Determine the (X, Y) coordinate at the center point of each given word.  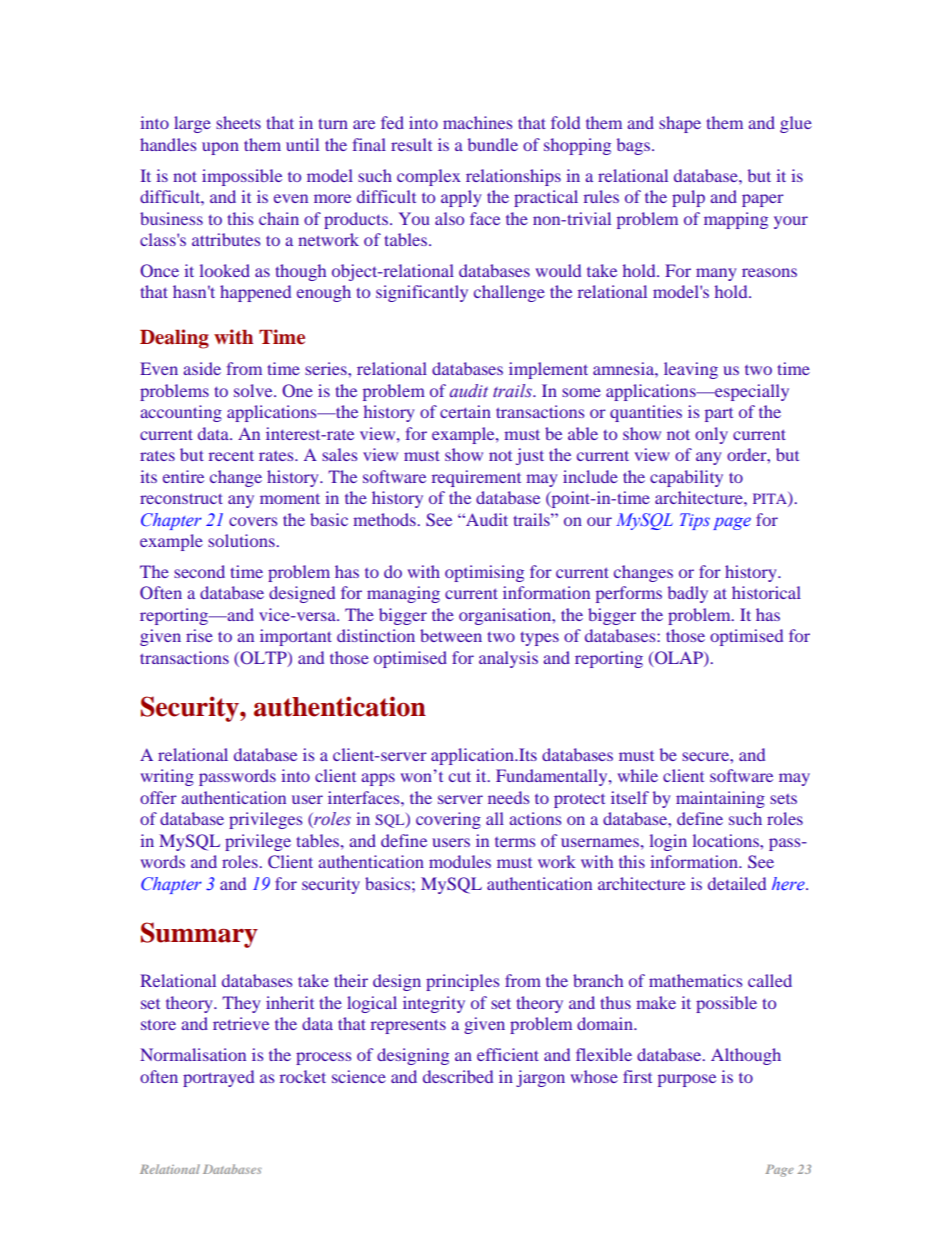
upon (220, 148)
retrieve (241, 1023)
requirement (476, 478)
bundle (493, 144)
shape (680, 124)
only (711, 435)
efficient (508, 1054)
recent (231, 455)
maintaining (720, 799)
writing (167, 777)
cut (460, 776)
